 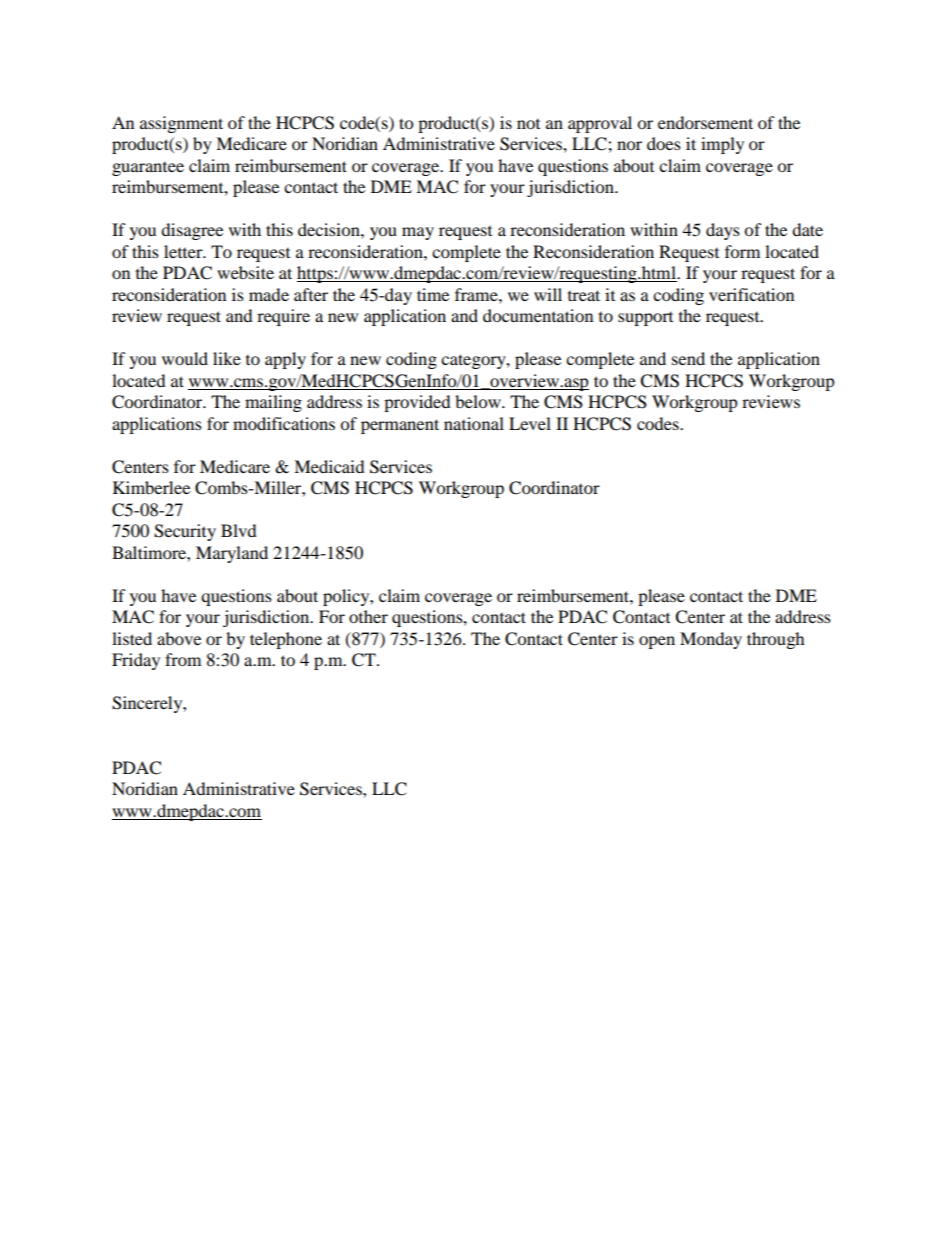 I want to click on not, so click(x=528, y=124).
